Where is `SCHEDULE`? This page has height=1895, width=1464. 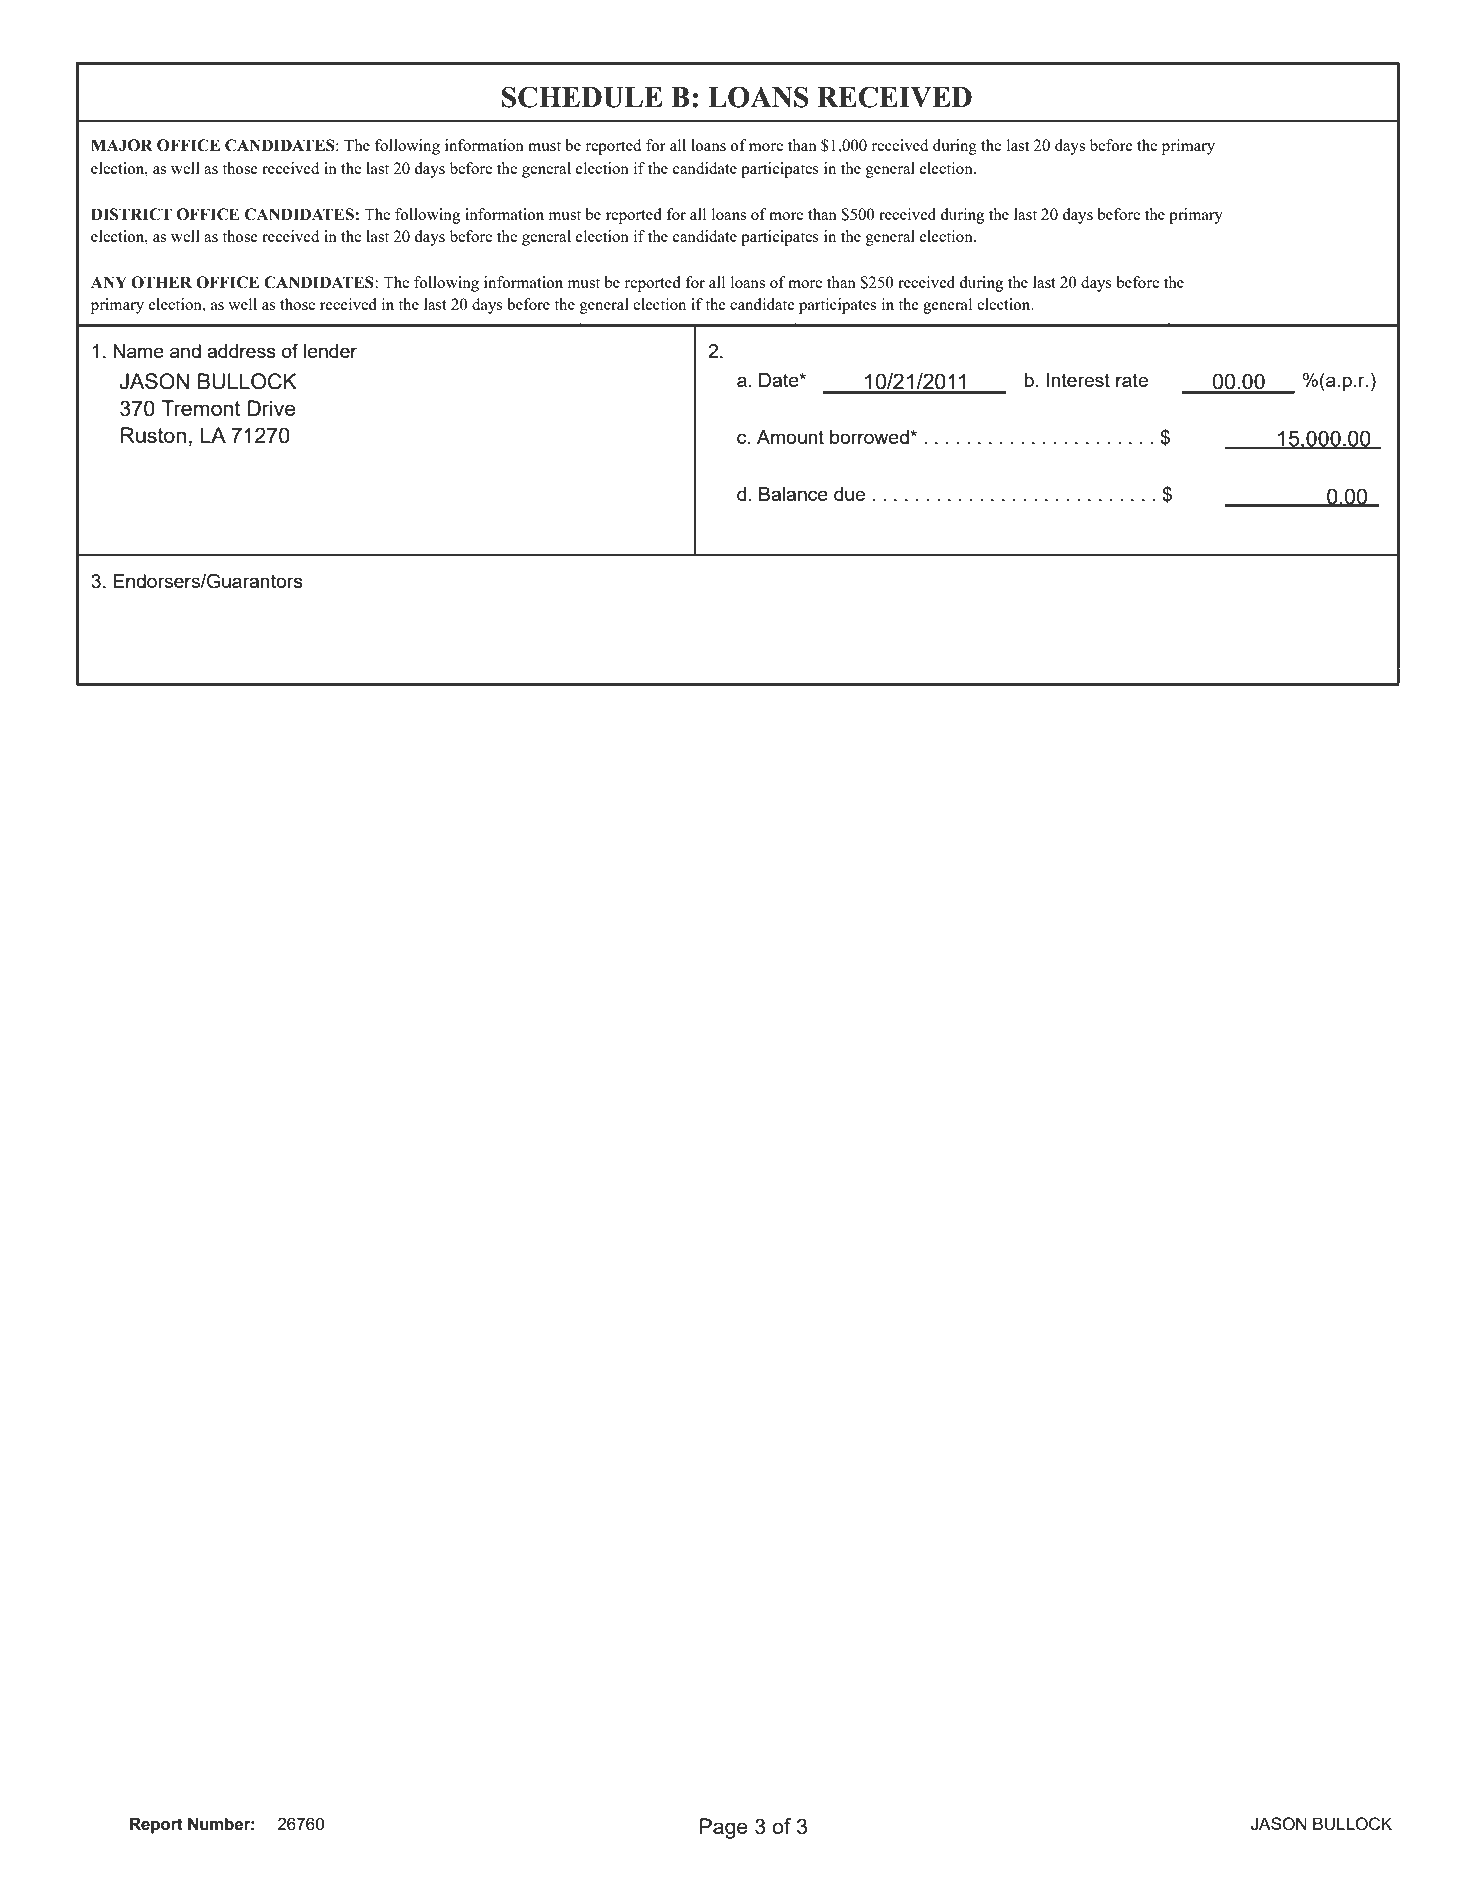 SCHEDULE is located at coordinates (582, 97).
